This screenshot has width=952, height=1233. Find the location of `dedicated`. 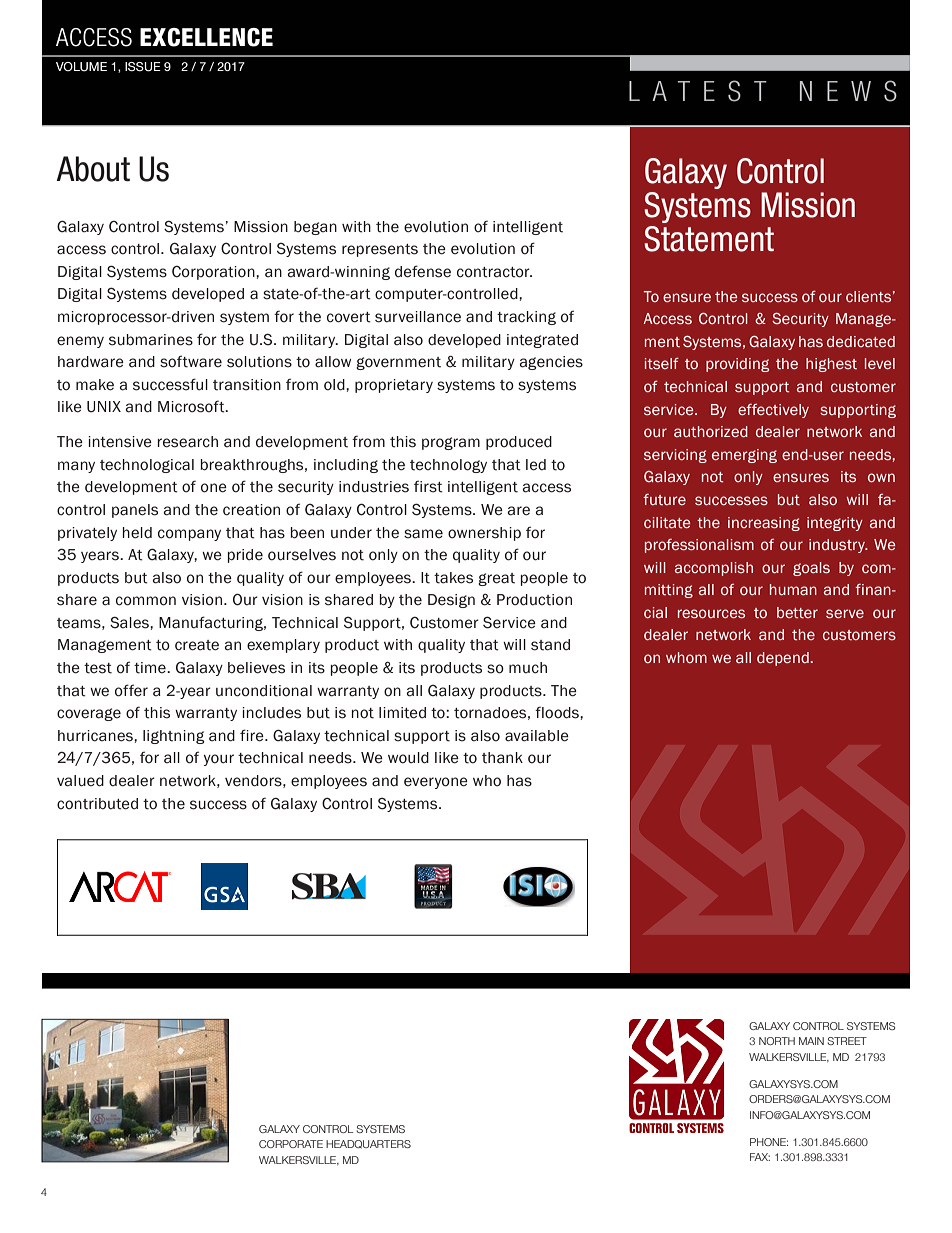

dedicated is located at coordinates (861, 342).
